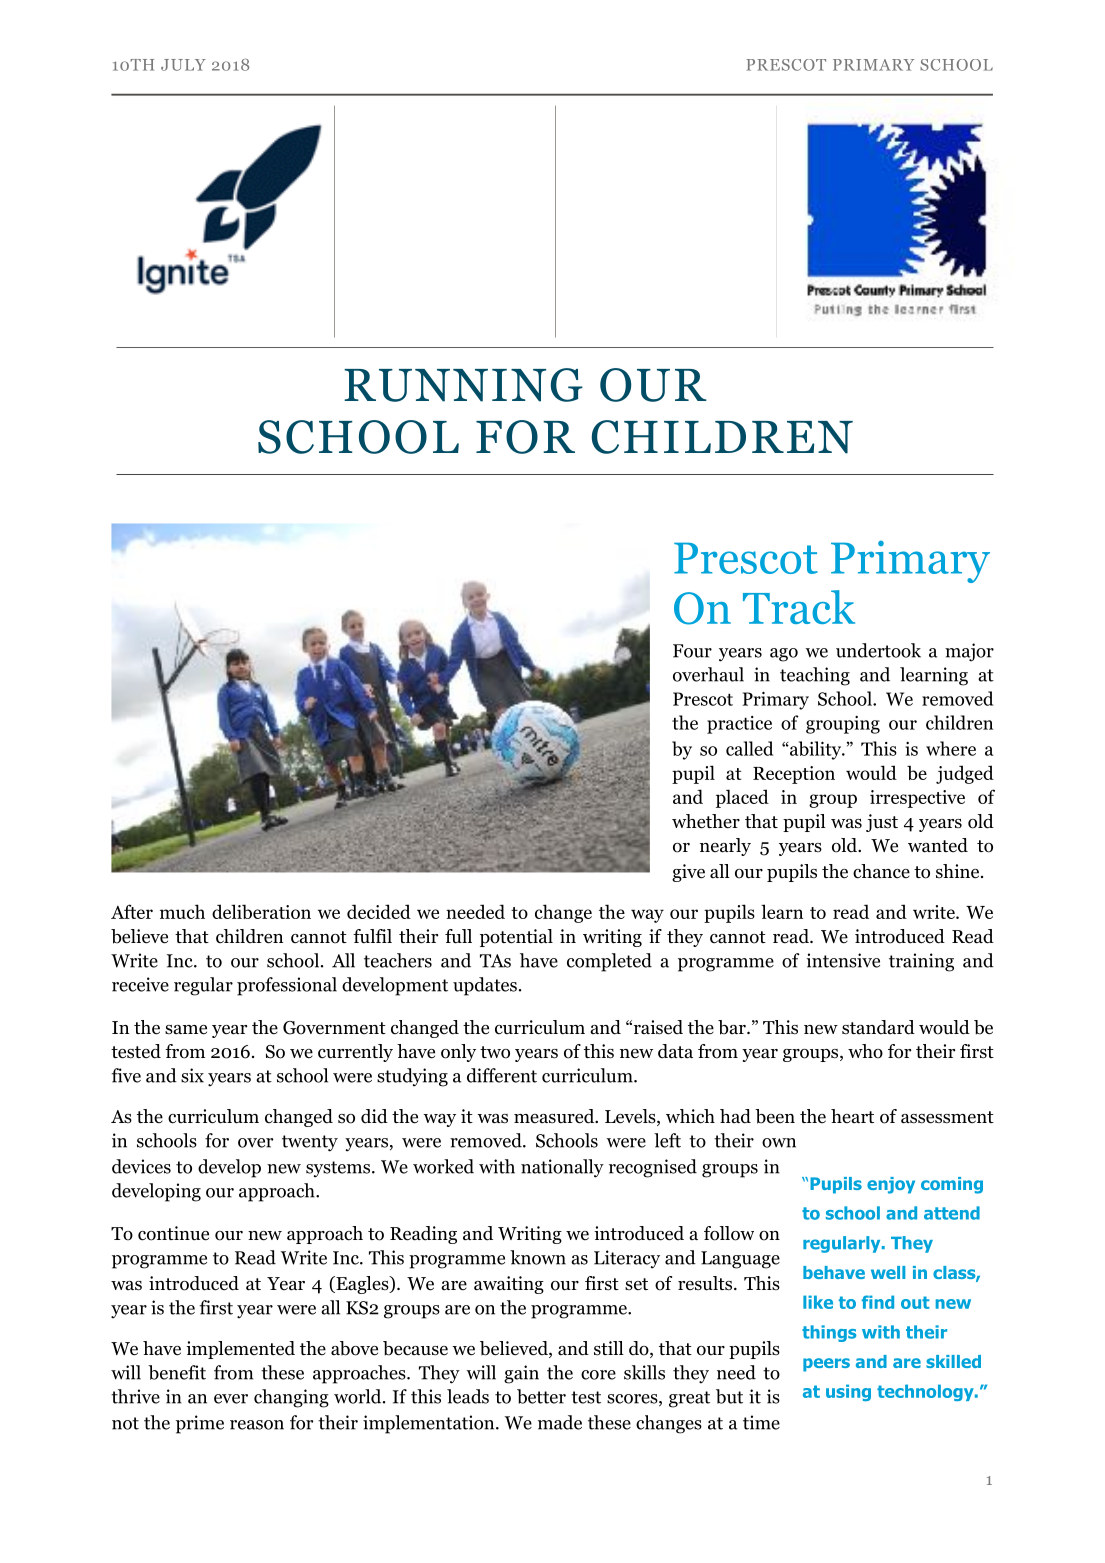  What do you see at coordinates (848, 1392) in the screenshot?
I see `using` at bounding box center [848, 1392].
